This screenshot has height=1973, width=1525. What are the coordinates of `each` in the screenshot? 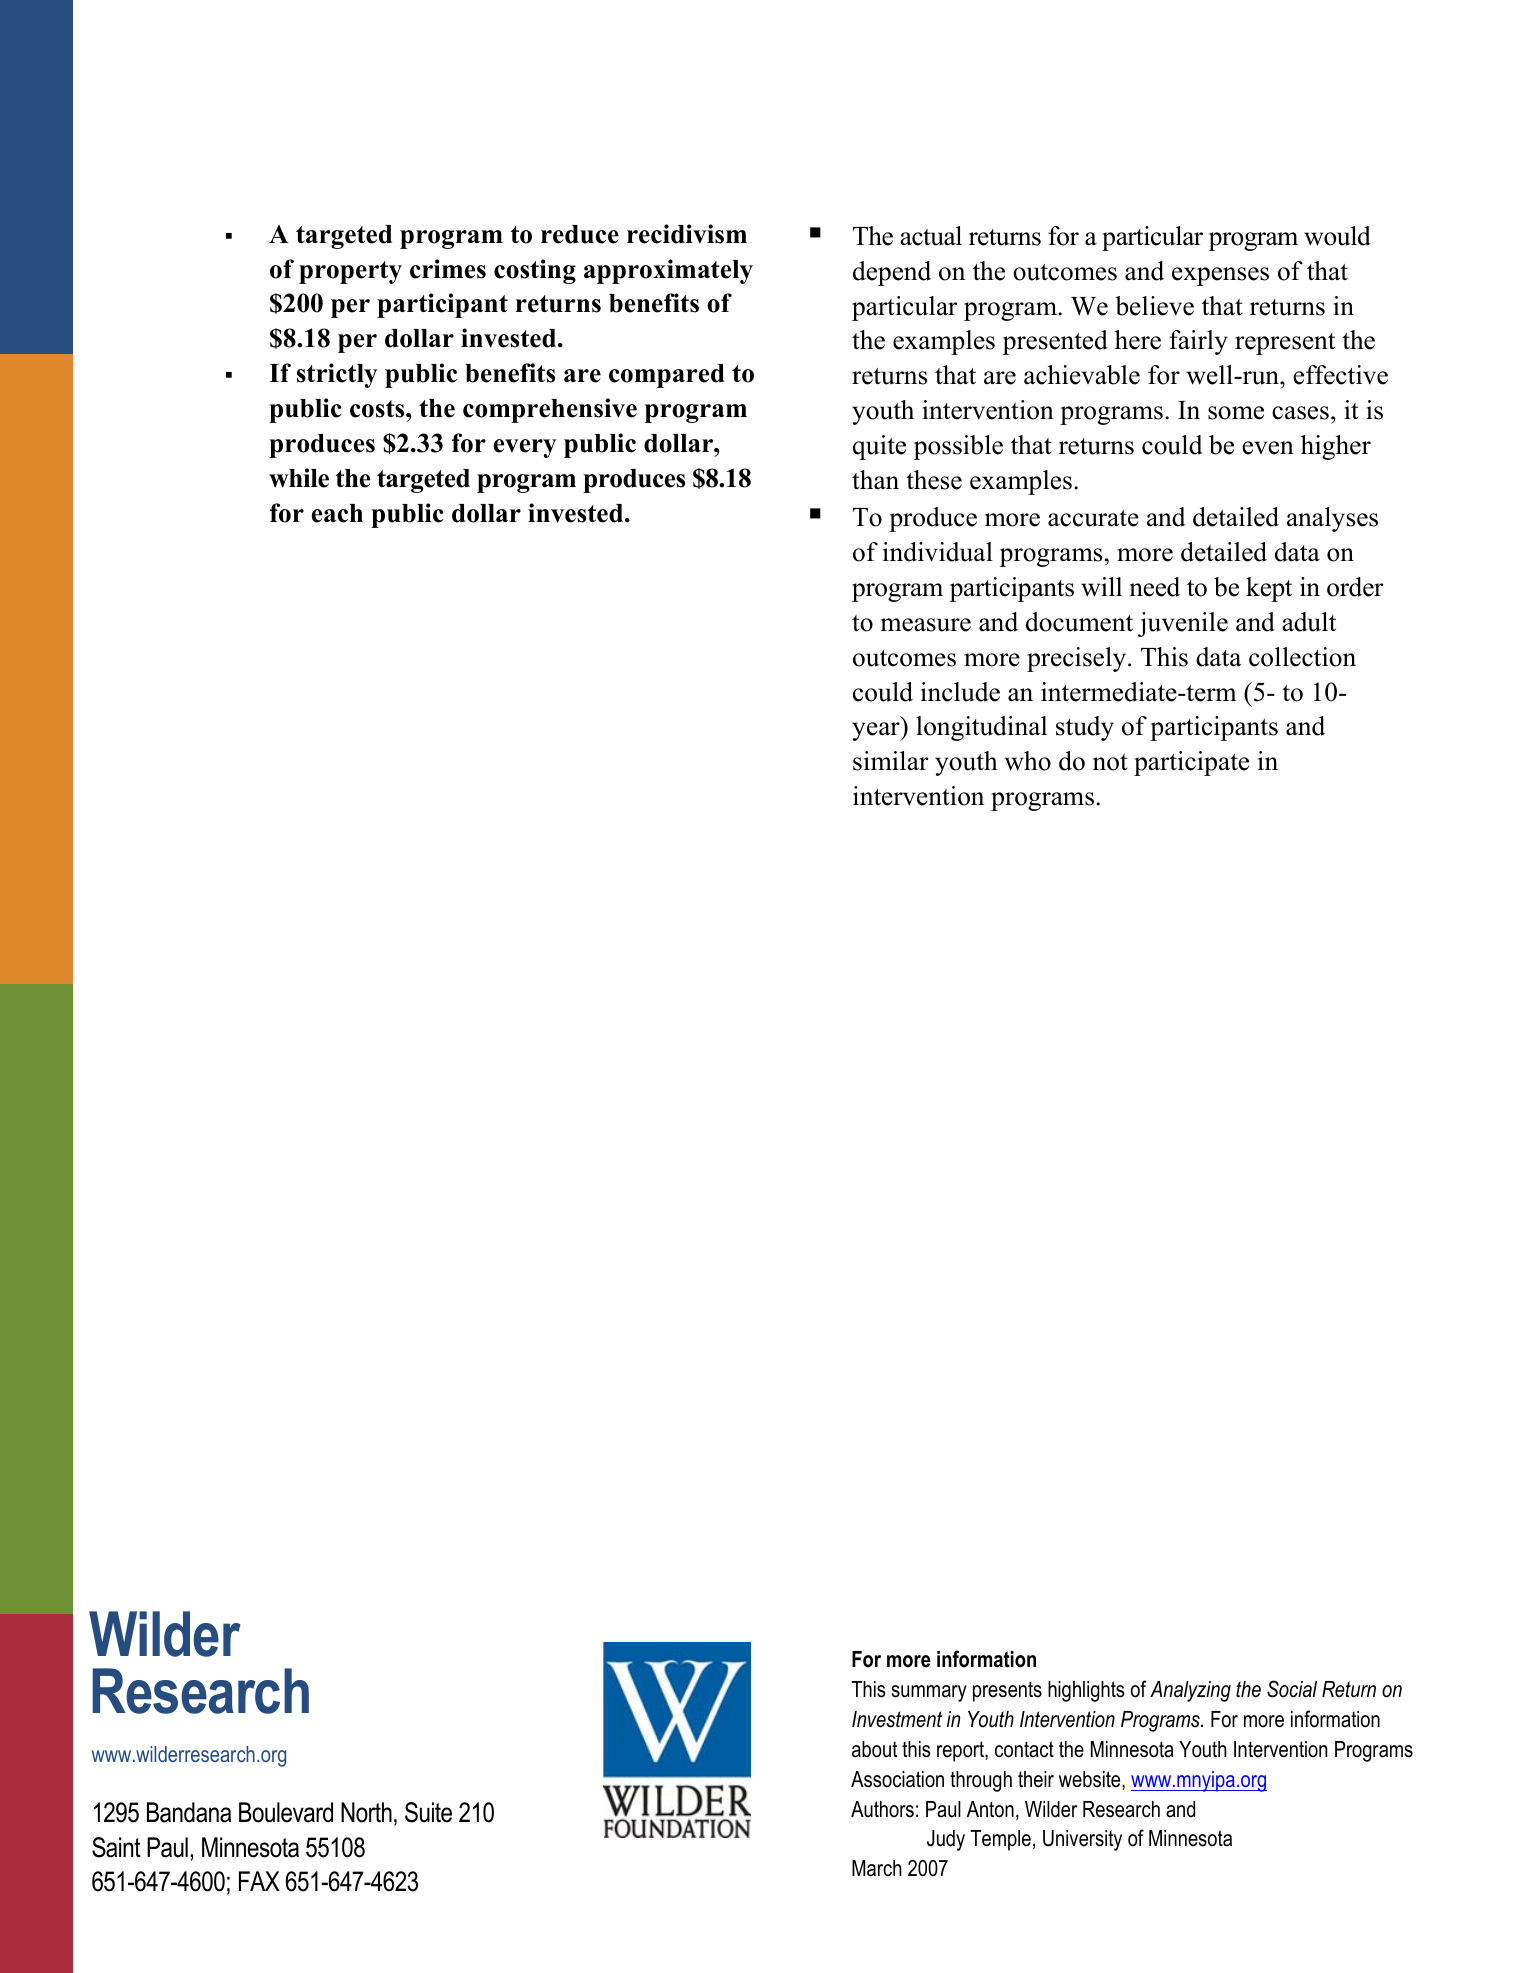 It's located at (337, 513).
